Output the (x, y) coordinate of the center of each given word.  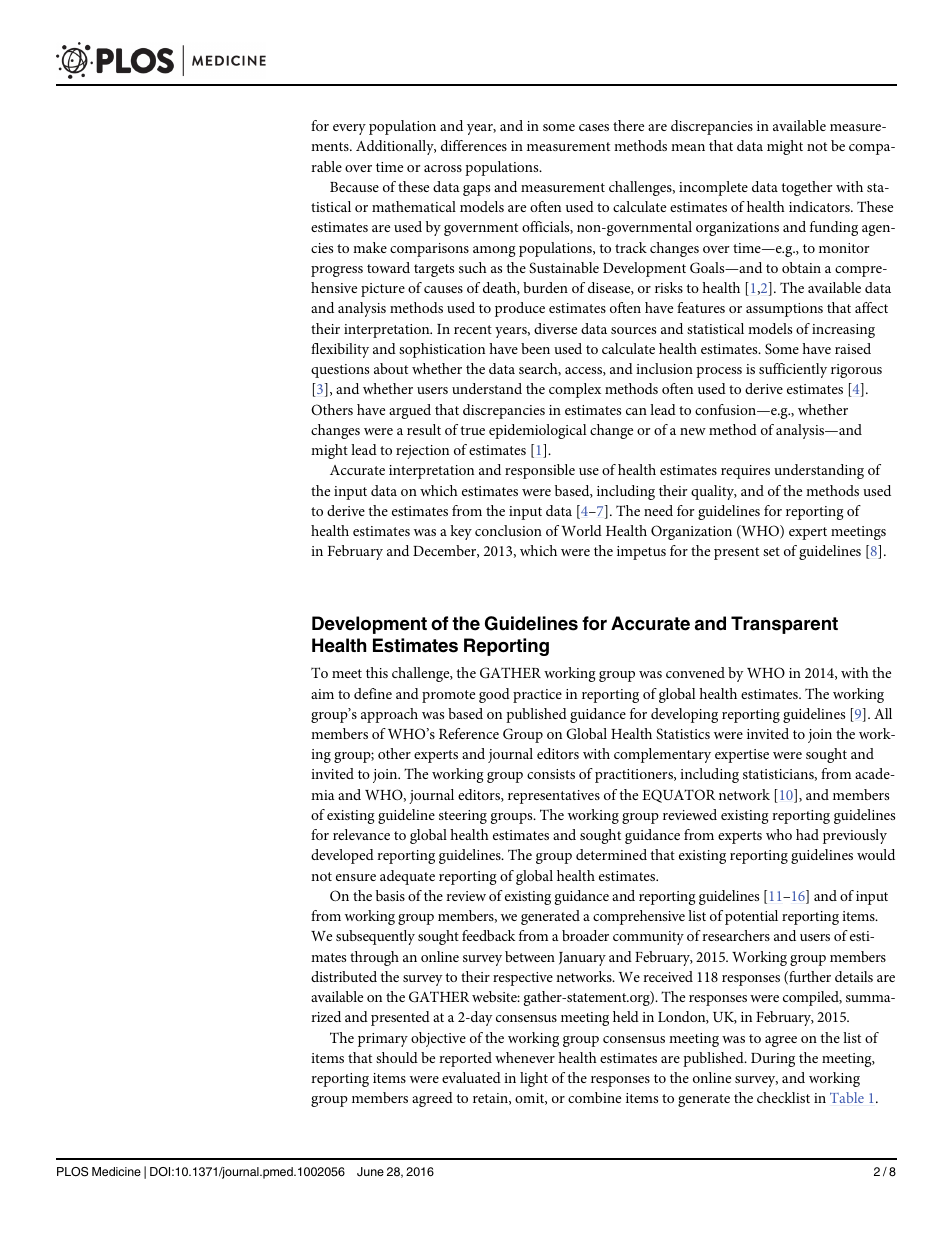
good (494, 695)
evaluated (471, 1077)
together (807, 188)
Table (847, 1097)
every (349, 129)
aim (322, 694)
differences (474, 145)
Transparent (784, 625)
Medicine (116, 1171)
